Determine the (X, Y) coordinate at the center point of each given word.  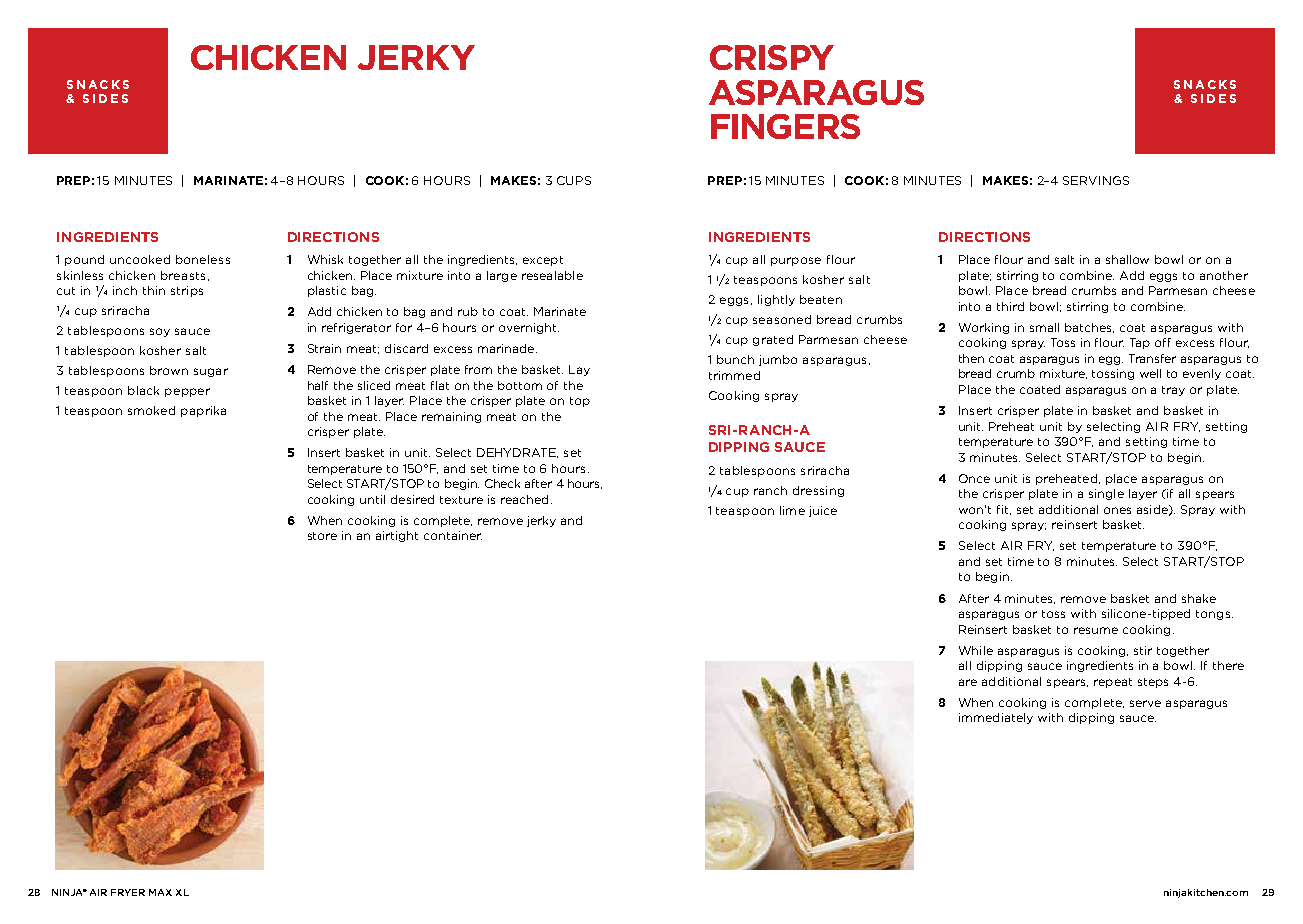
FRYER (128, 892)
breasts (183, 275)
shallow (1127, 259)
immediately (996, 718)
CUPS (574, 180)
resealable (552, 275)
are (968, 682)
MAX (160, 892)
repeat (1113, 683)
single (1106, 494)
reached (524, 499)
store (322, 536)
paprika (203, 411)
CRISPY (772, 57)
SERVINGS (1096, 180)
